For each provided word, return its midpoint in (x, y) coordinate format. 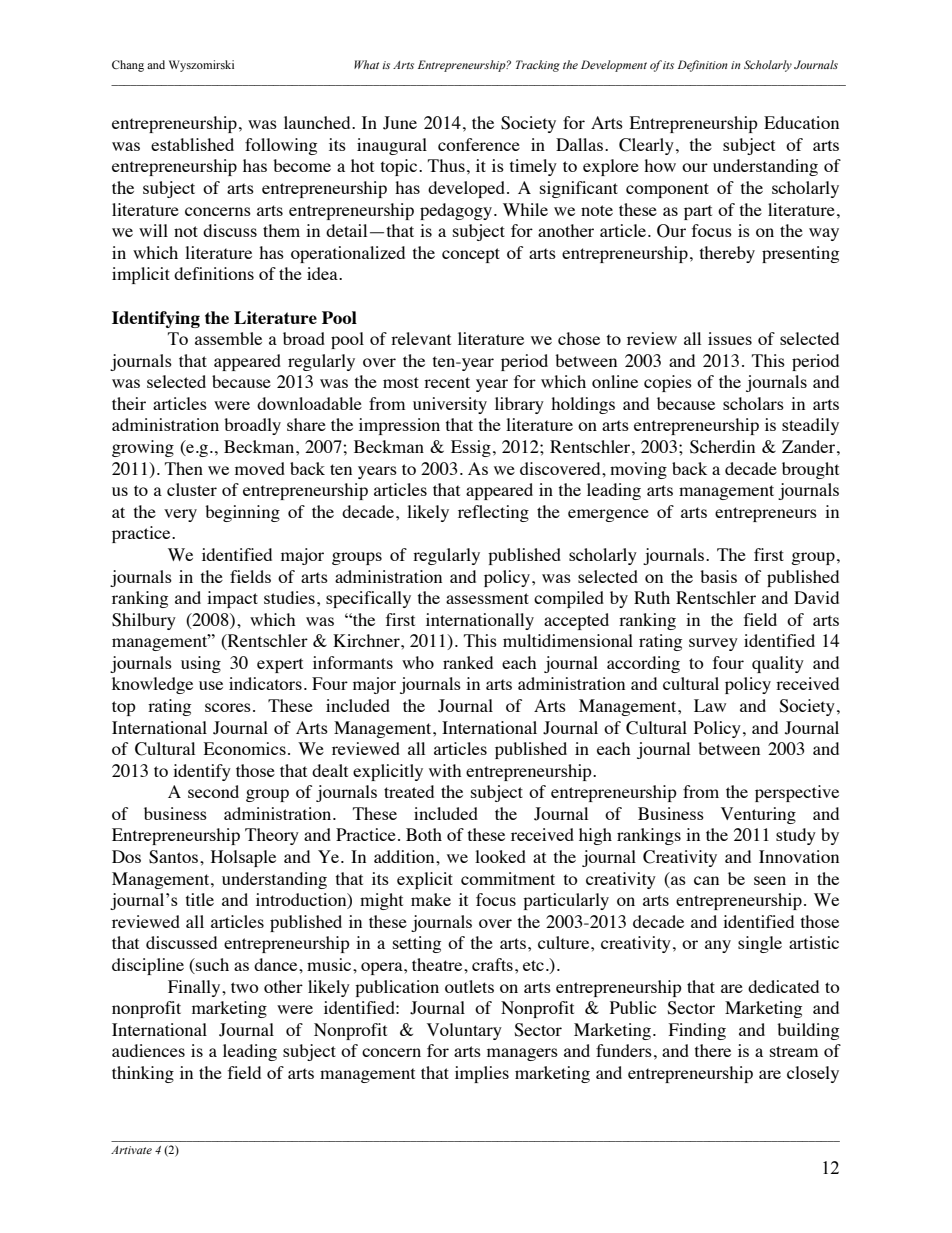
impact (232, 599)
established (192, 144)
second (213, 791)
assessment (487, 598)
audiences (148, 1050)
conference (479, 144)
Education (801, 122)
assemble (228, 338)
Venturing (758, 815)
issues (730, 338)
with (445, 770)
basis (718, 576)
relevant (421, 338)
